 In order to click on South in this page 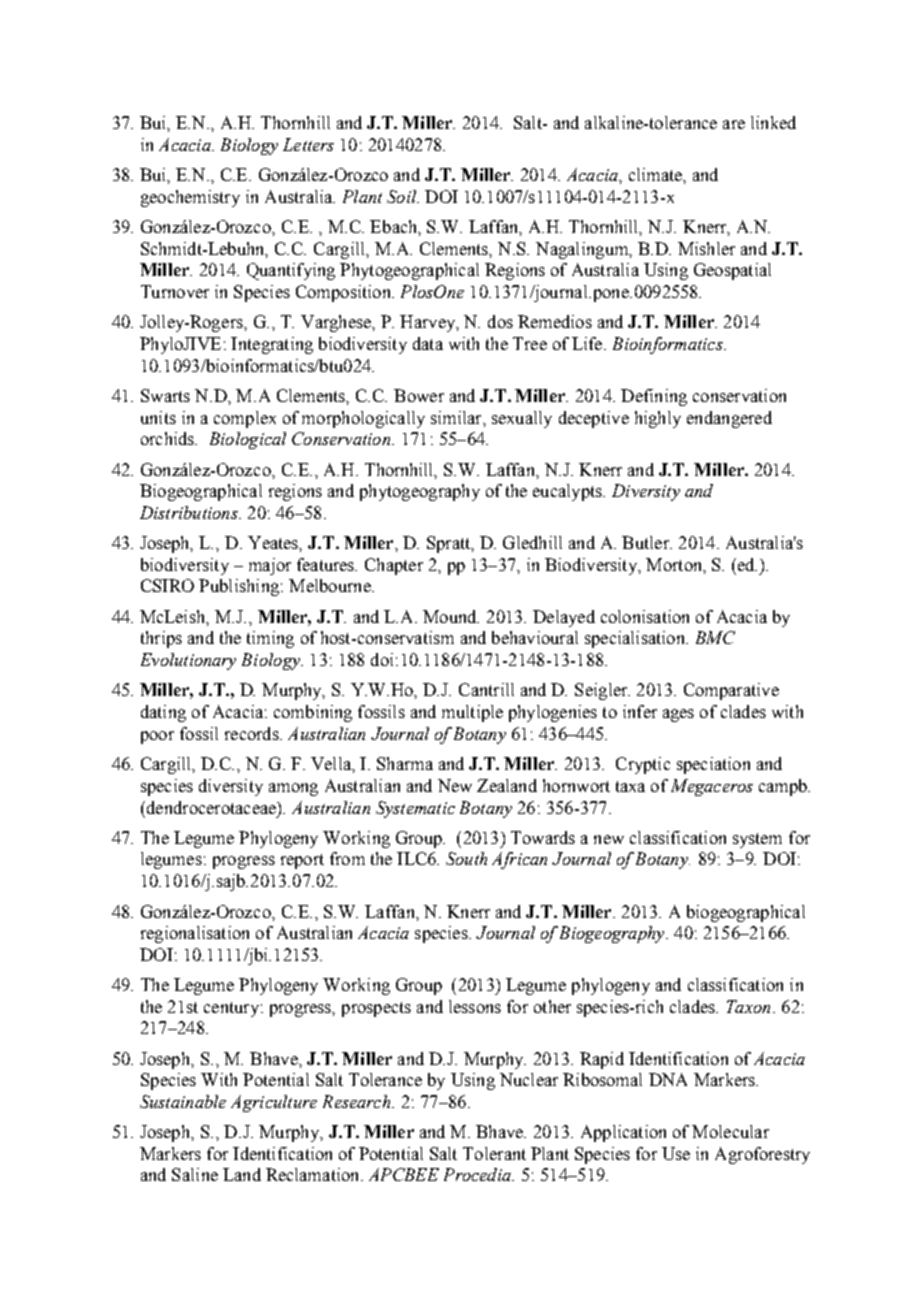, I will do `click(466, 858)`.
